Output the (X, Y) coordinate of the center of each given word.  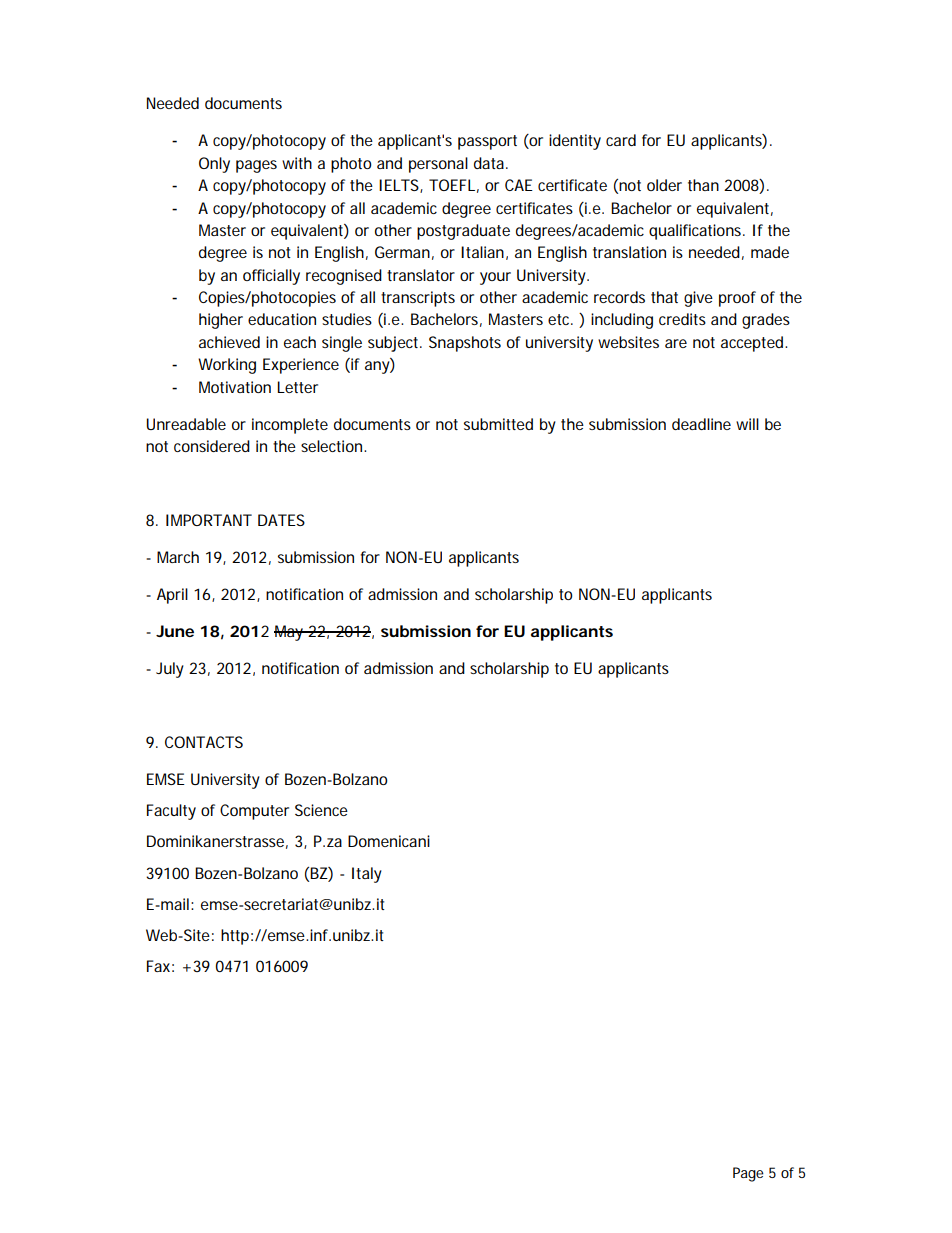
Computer (254, 812)
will (747, 424)
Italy (367, 875)
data (489, 163)
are (676, 343)
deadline (701, 424)
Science (321, 810)
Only (214, 165)
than (703, 185)
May (290, 633)
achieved (229, 342)
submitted (498, 424)
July (170, 670)
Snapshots (465, 344)
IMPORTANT (209, 520)
